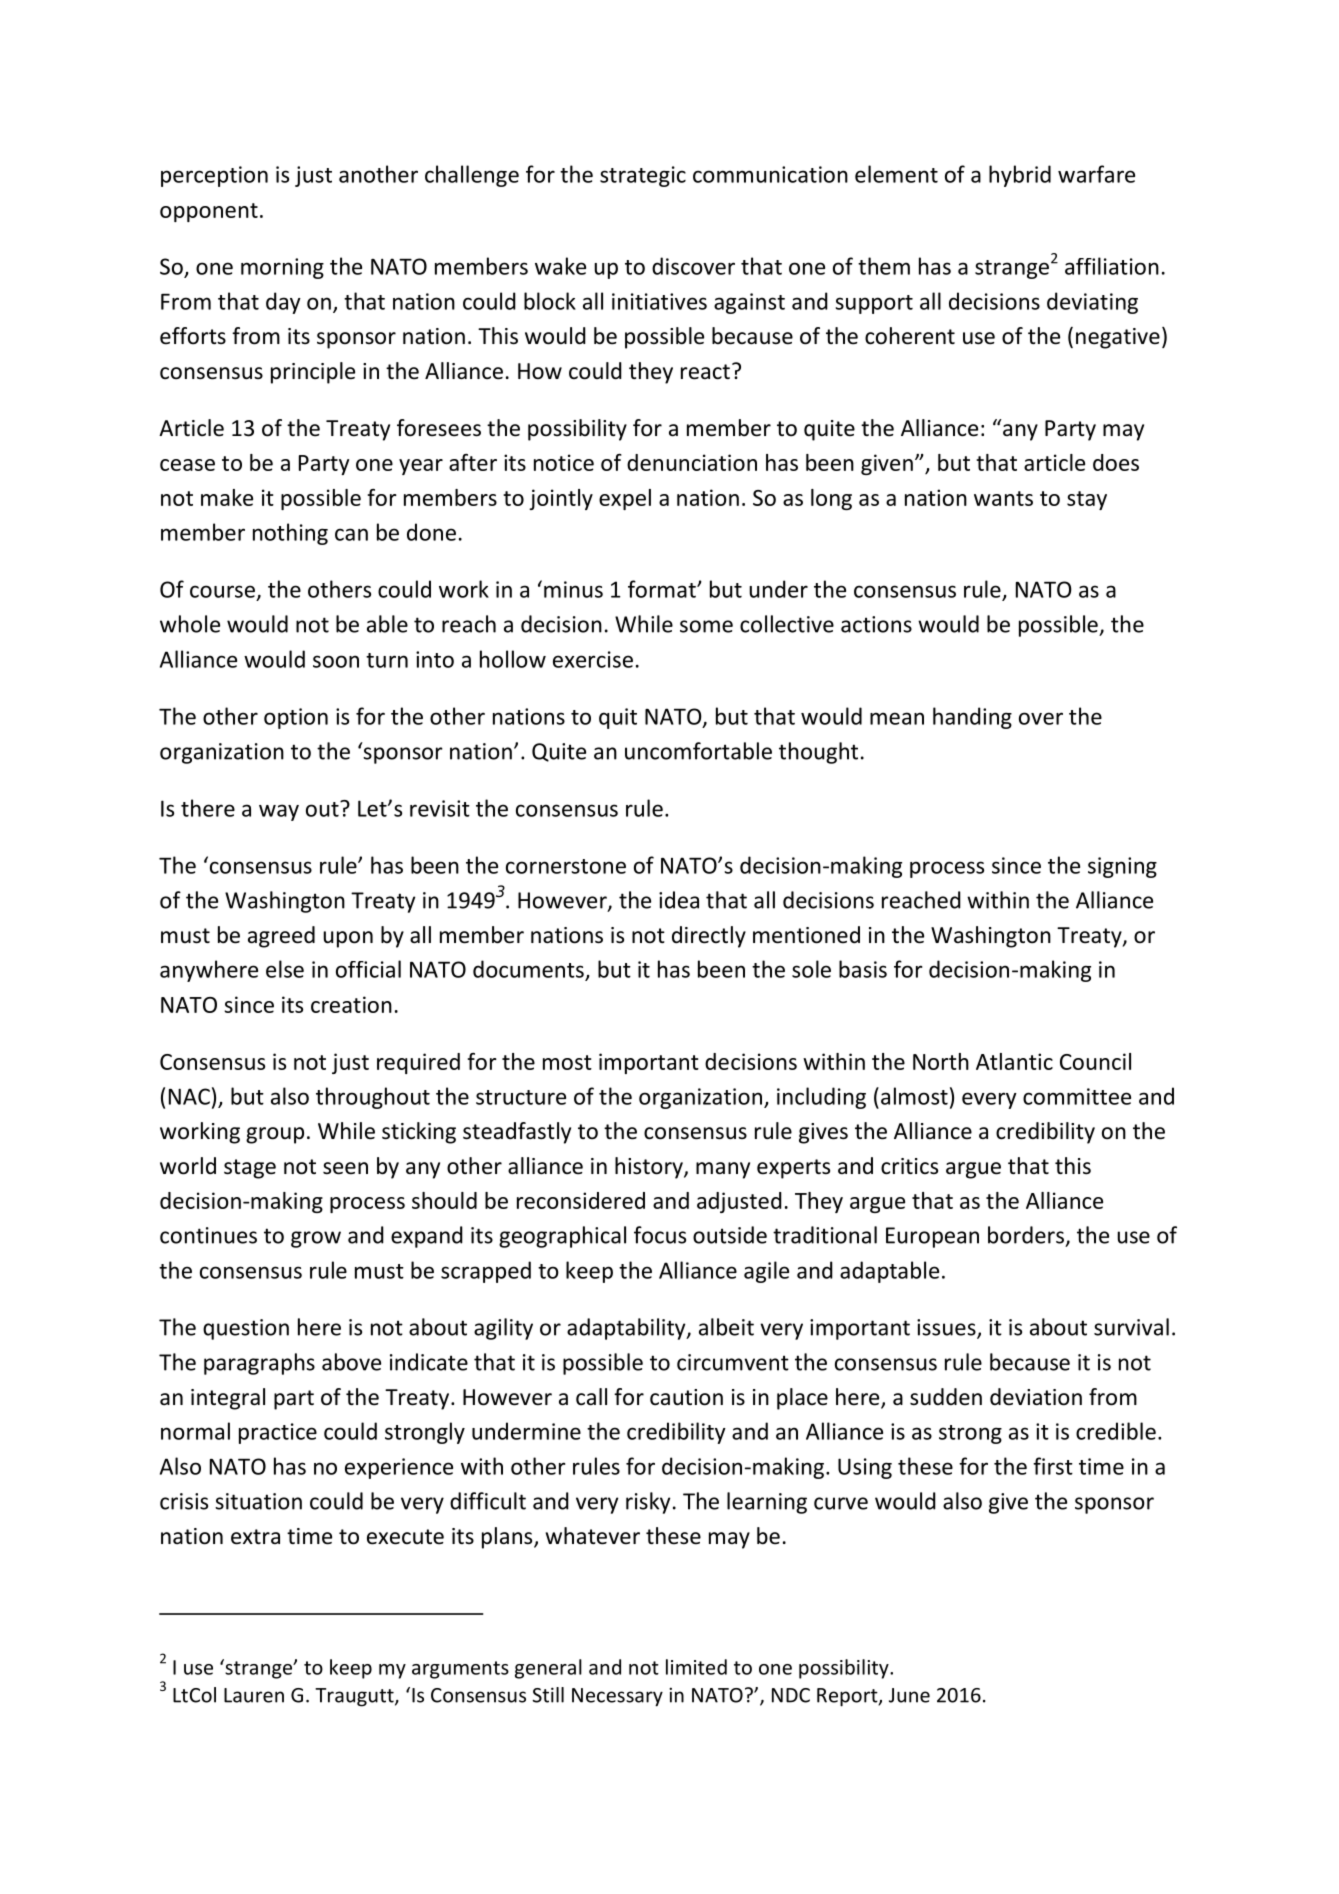 Image resolution: width=1339 pixels, height=1894 pixels. What do you see at coordinates (1014, 1061) in the document?
I see `Atlantic` at bounding box center [1014, 1061].
